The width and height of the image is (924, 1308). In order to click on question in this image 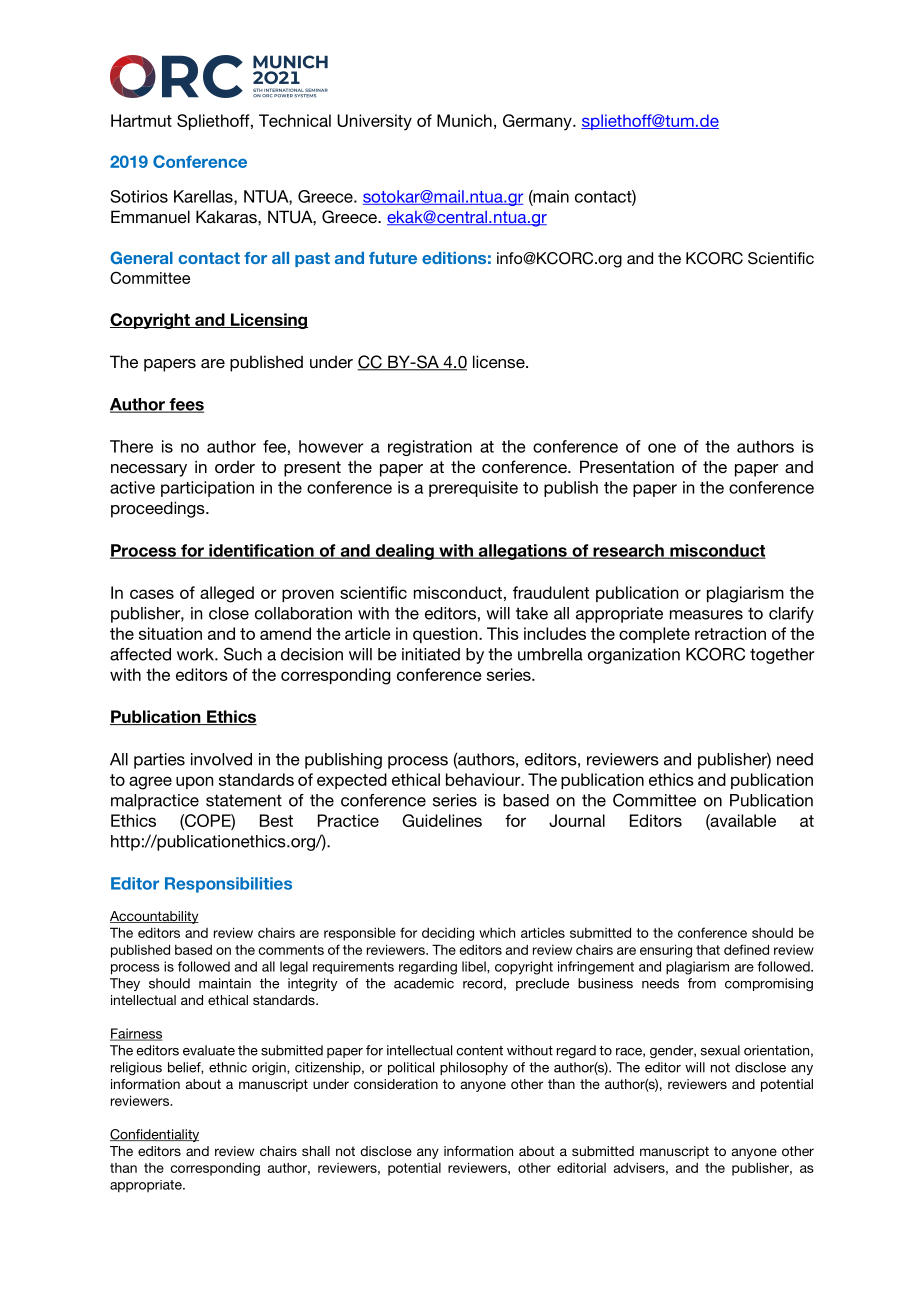, I will do `click(446, 635)`.
